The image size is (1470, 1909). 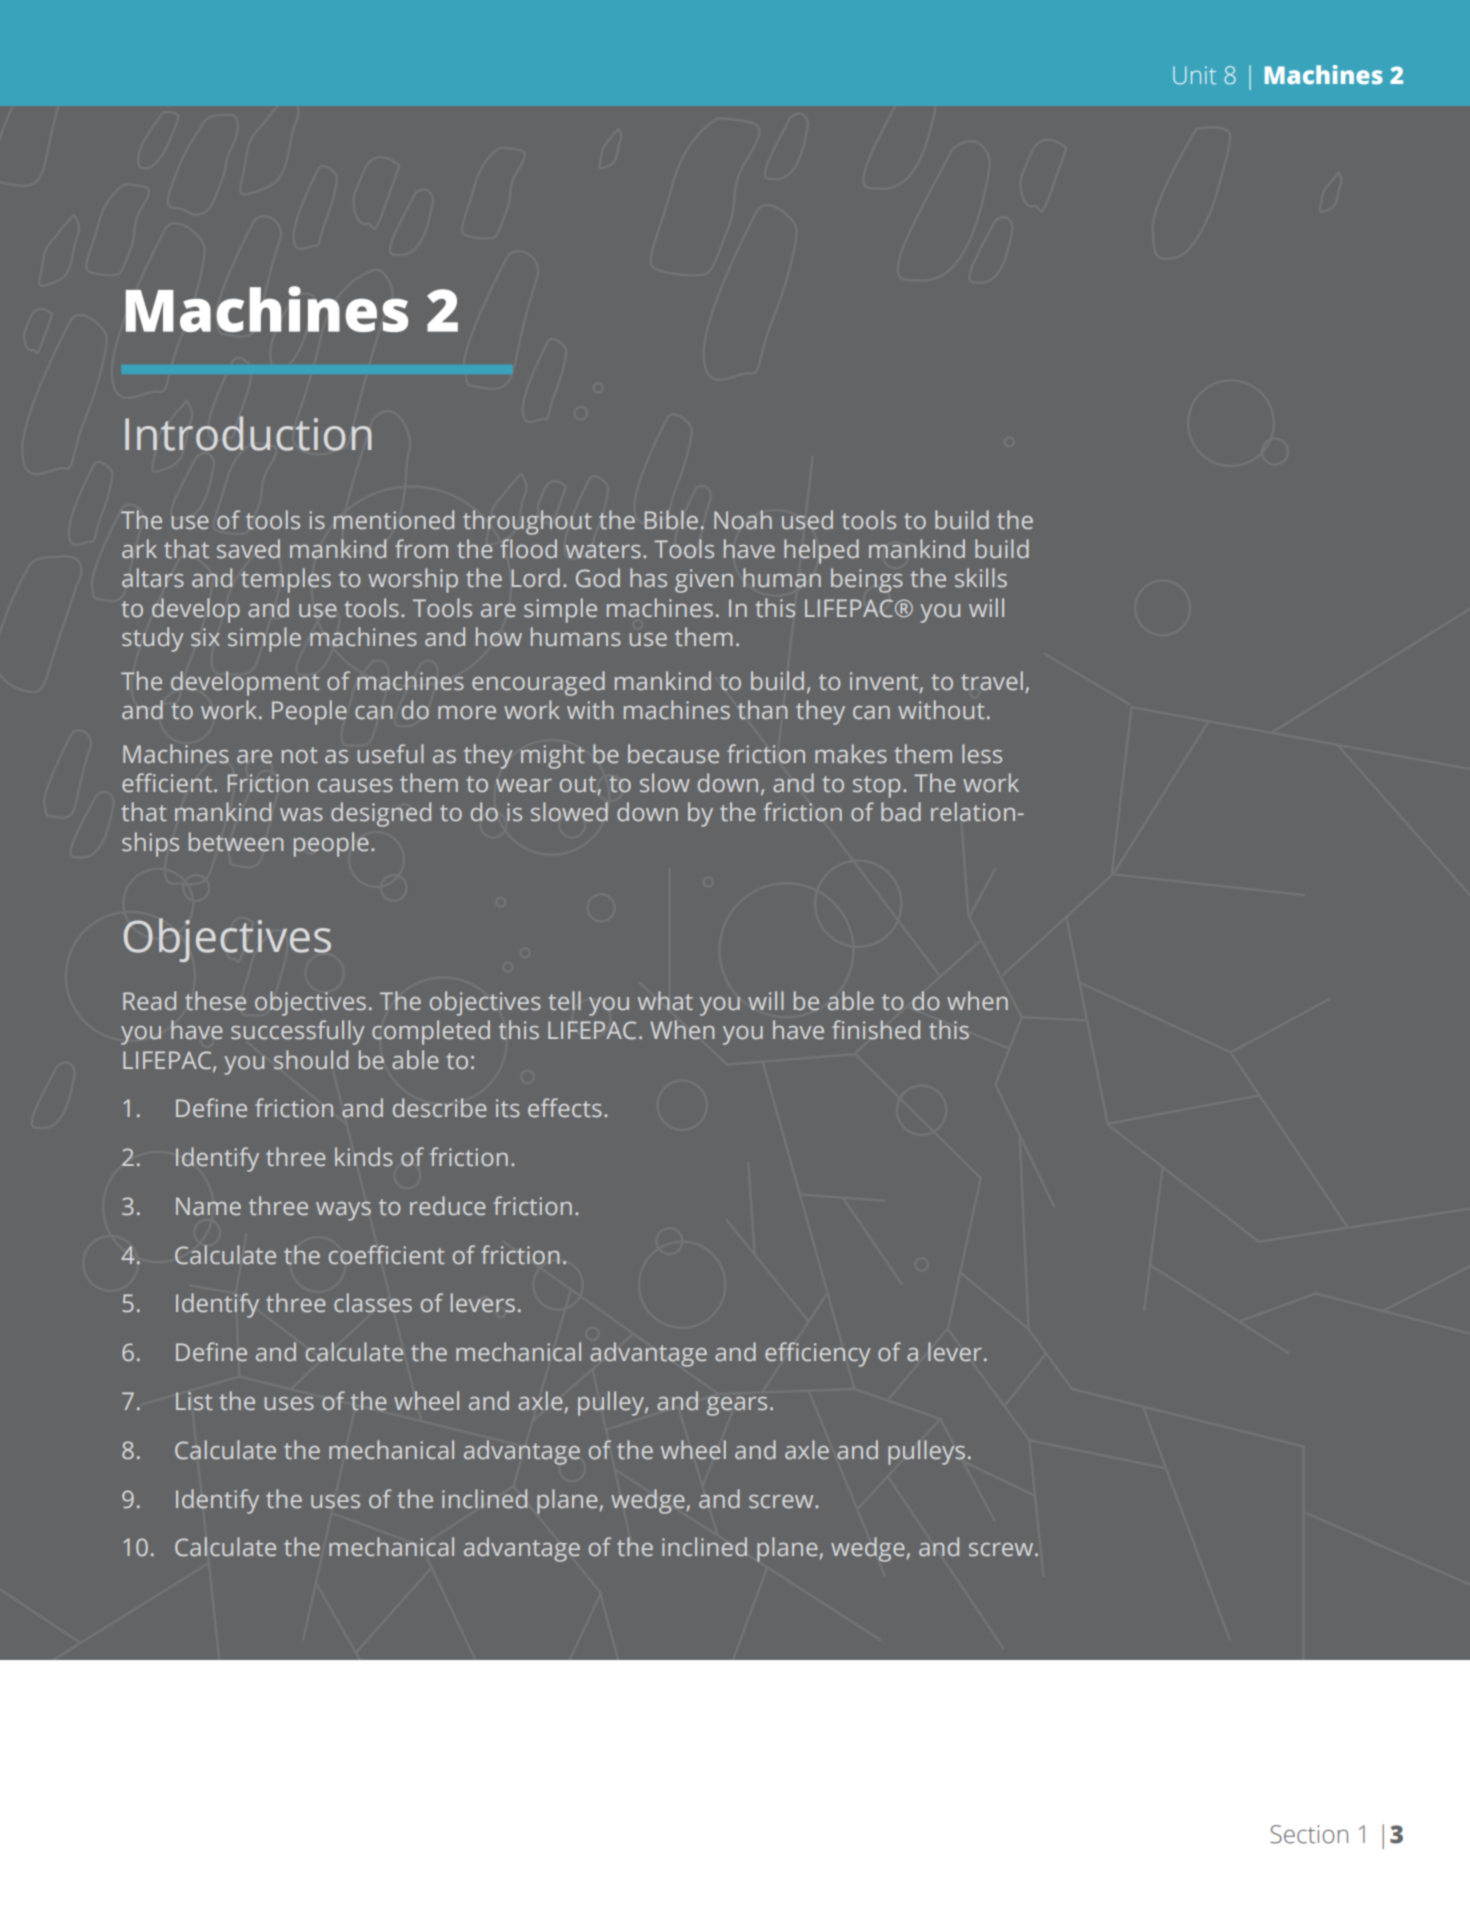 What do you see at coordinates (248, 433) in the document?
I see `Introduction` at bounding box center [248, 433].
